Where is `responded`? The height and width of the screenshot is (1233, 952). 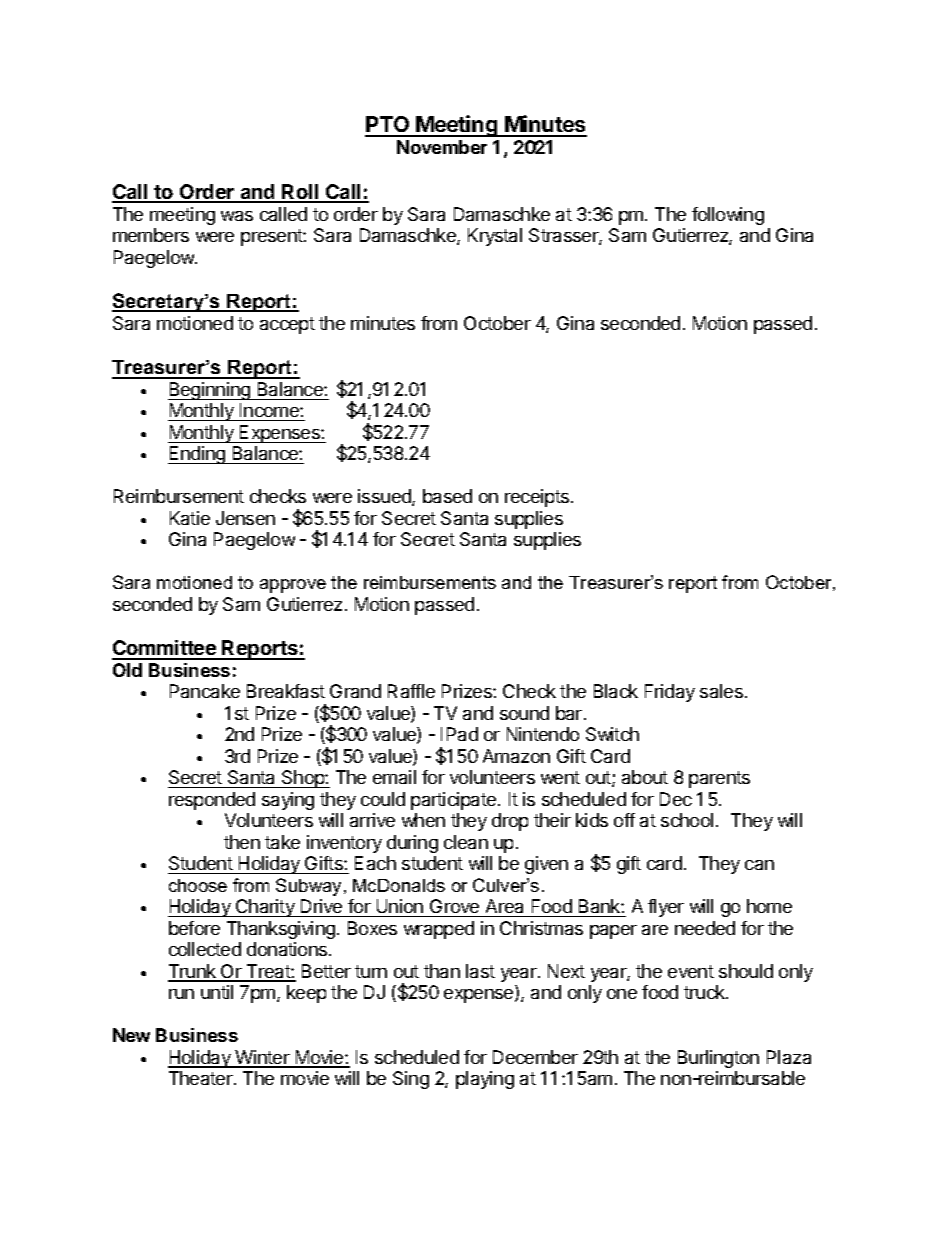
responded is located at coordinates (212, 801).
